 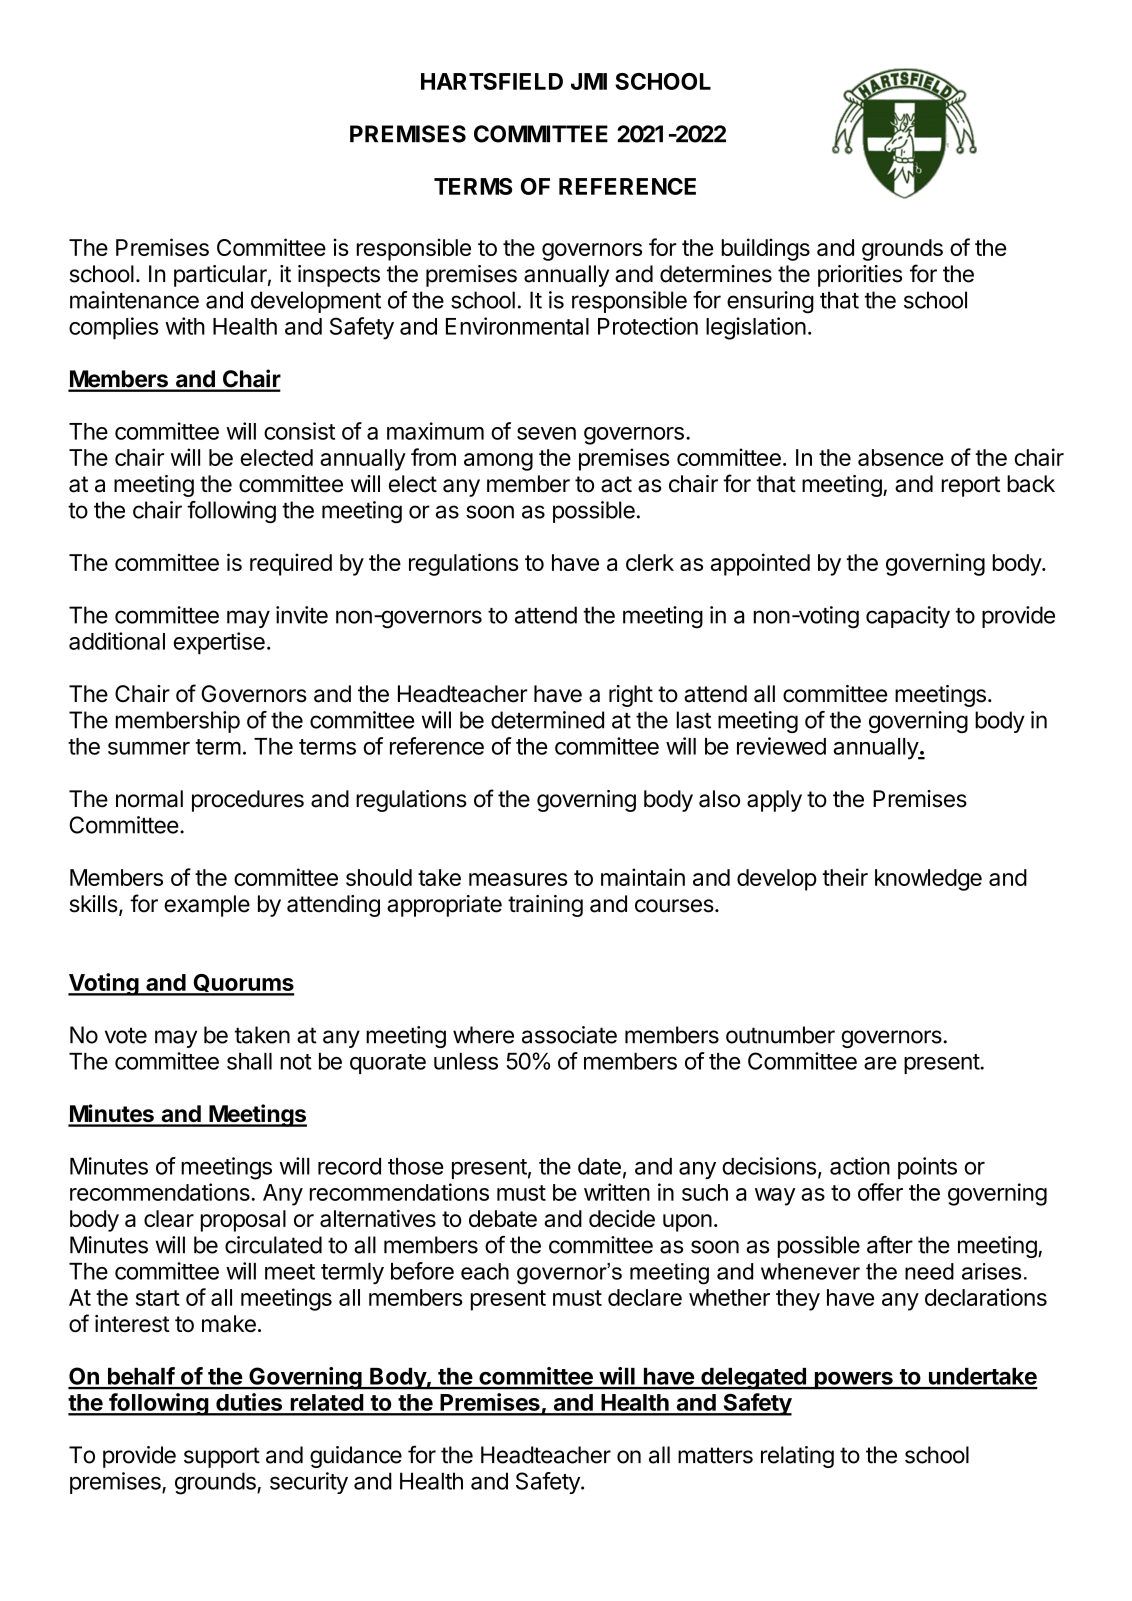 I want to click on HARTSFIELD, so click(x=492, y=81).
